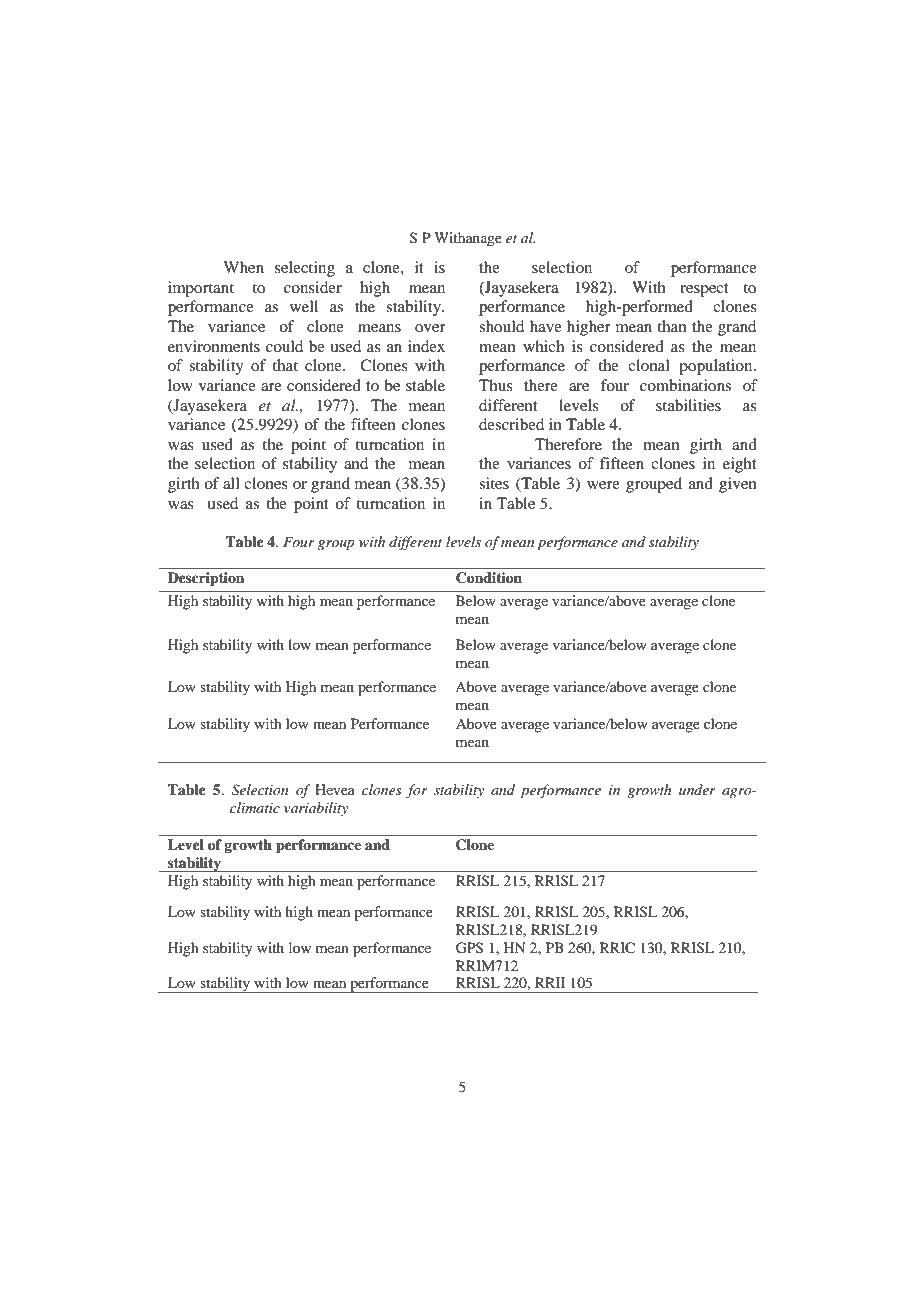  Describe the element at coordinates (206, 579) in the page. I see `Description` at that location.
